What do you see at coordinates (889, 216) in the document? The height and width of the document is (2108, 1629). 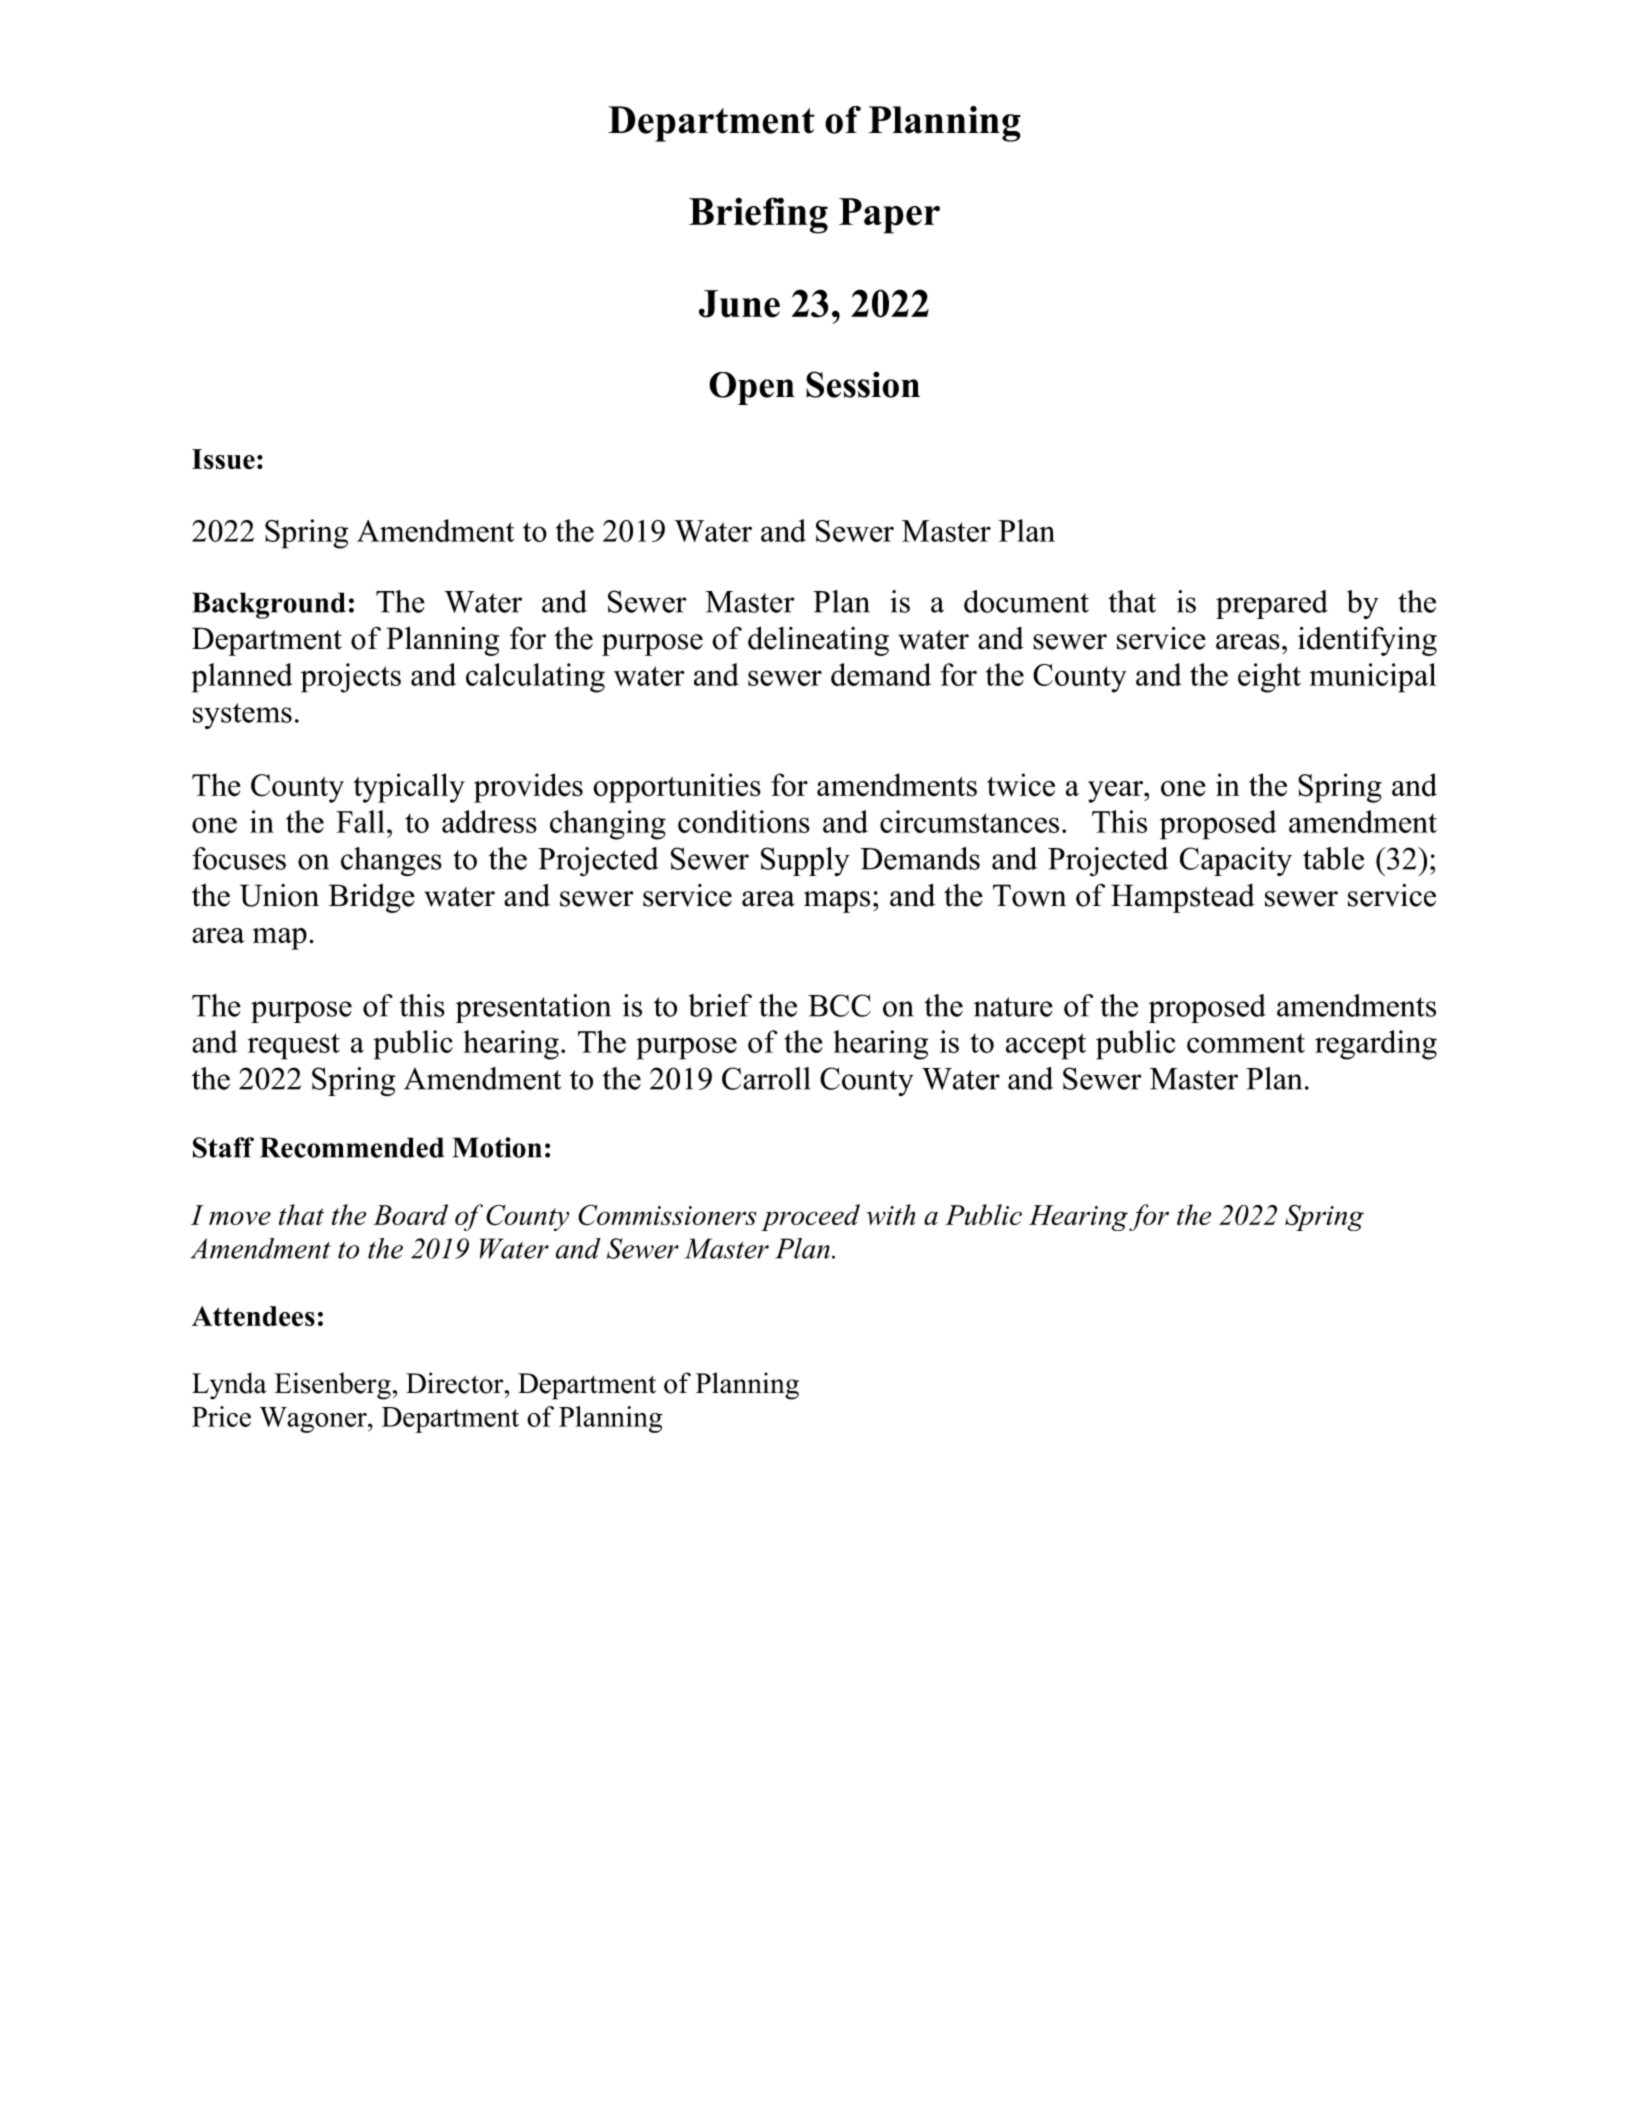 I see `Paper` at bounding box center [889, 216].
